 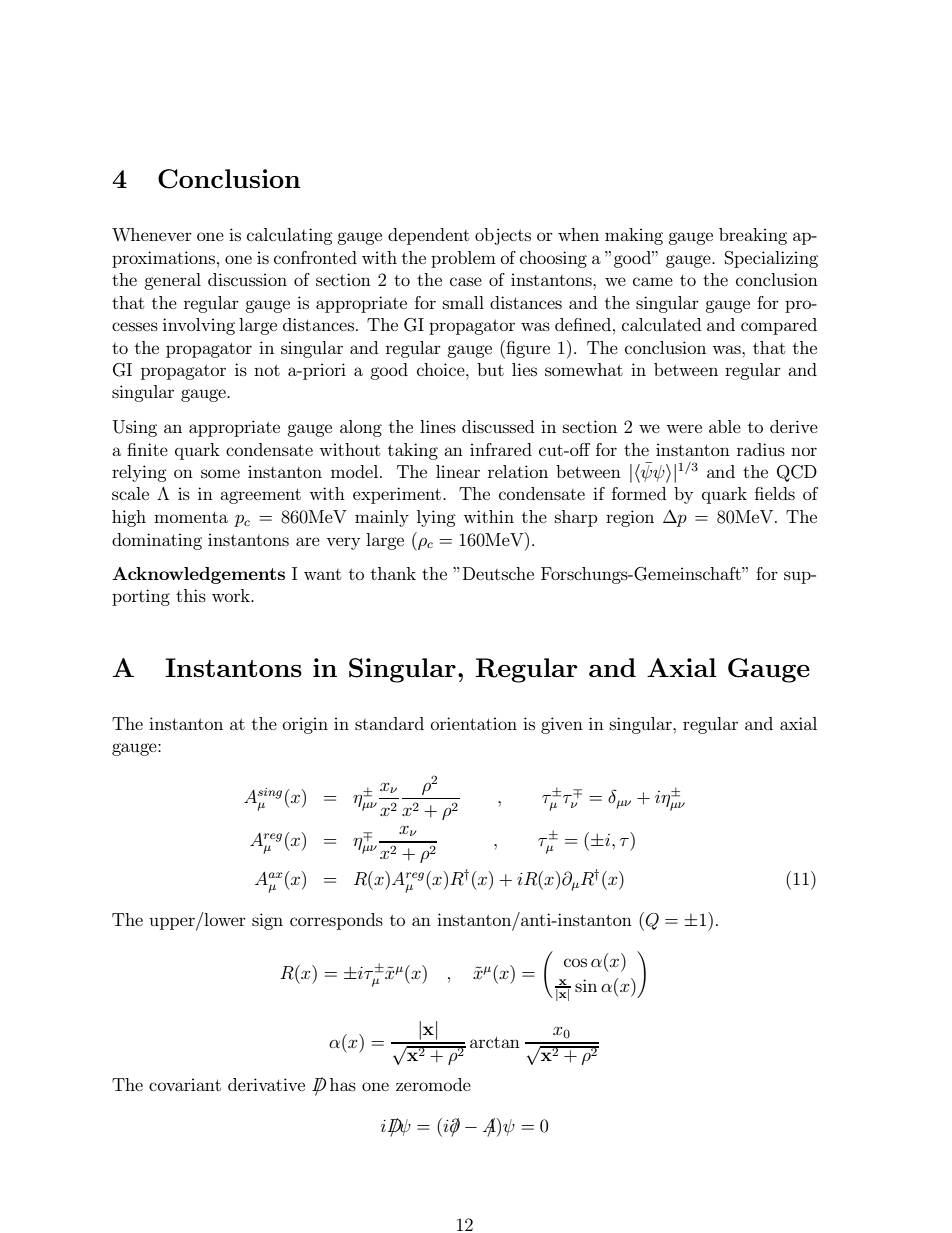 I want to click on discussion, so click(x=247, y=279).
